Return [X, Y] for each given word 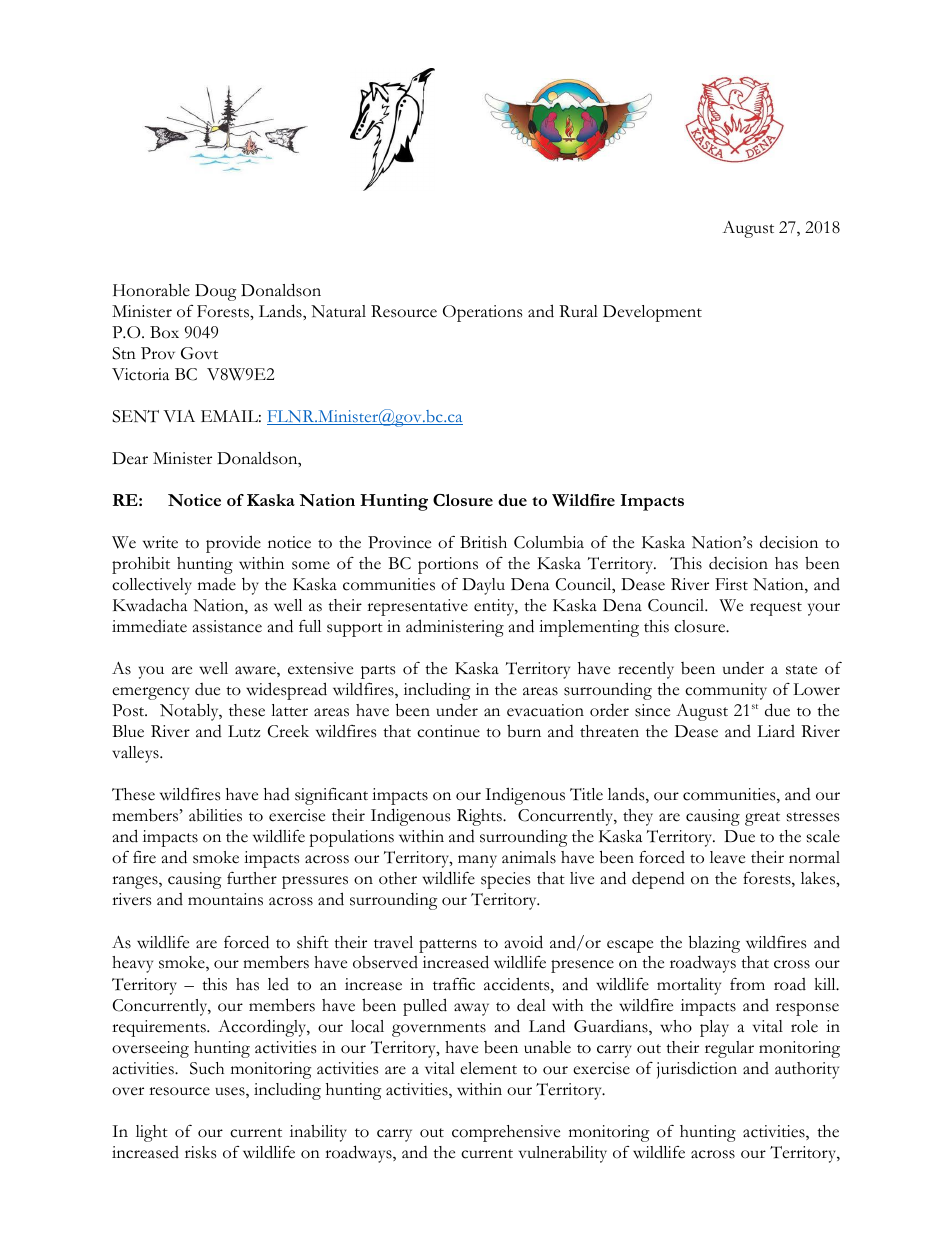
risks [200, 1152]
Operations [482, 313]
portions [448, 565]
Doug [216, 292]
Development [652, 313]
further [252, 878]
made [217, 584]
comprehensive [506, 1133]
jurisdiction [697, 1070]
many [477, 861]
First [731, 584]
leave [727, 857]
